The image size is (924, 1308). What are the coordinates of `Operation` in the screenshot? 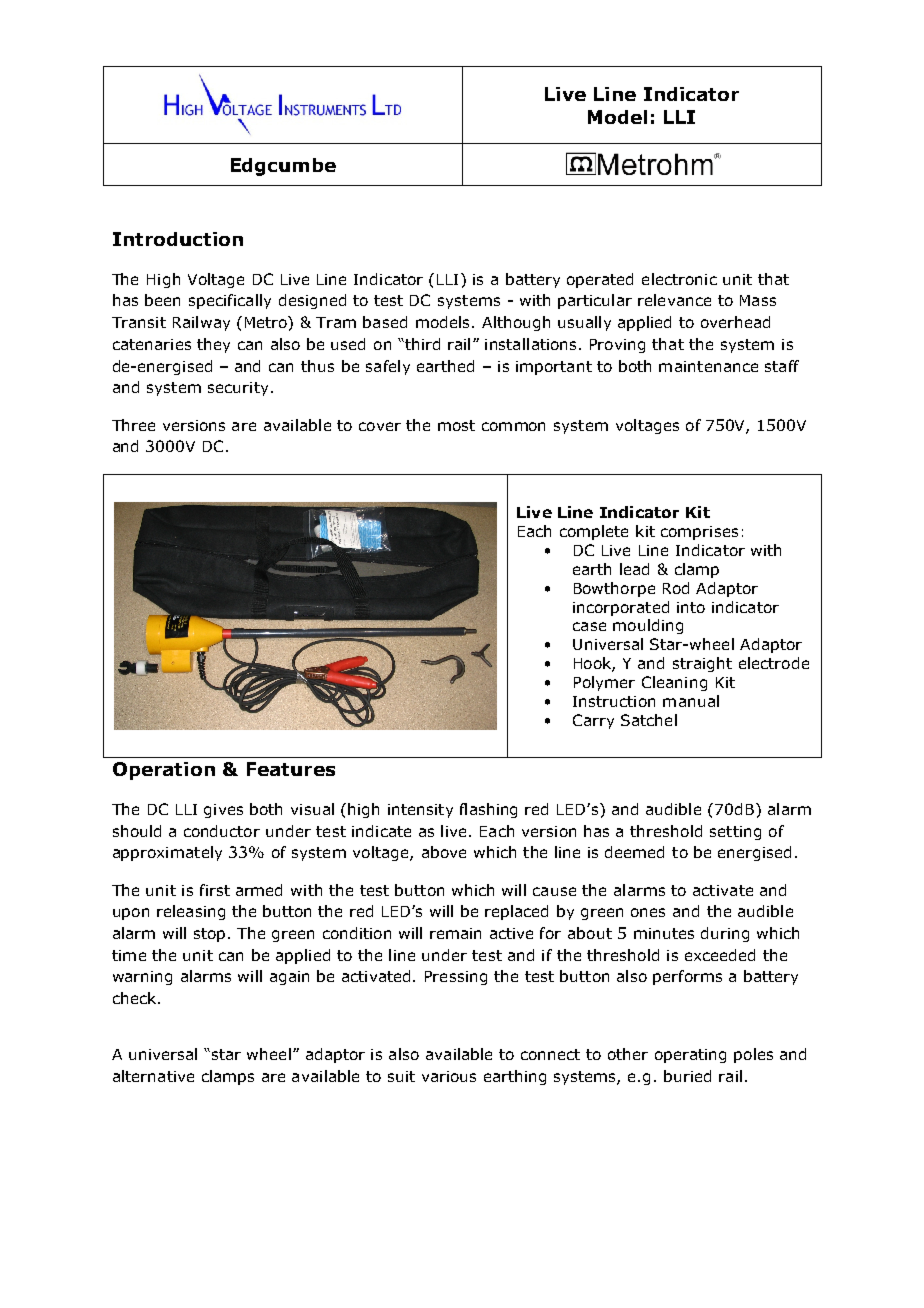 It's located at (164, 771).
